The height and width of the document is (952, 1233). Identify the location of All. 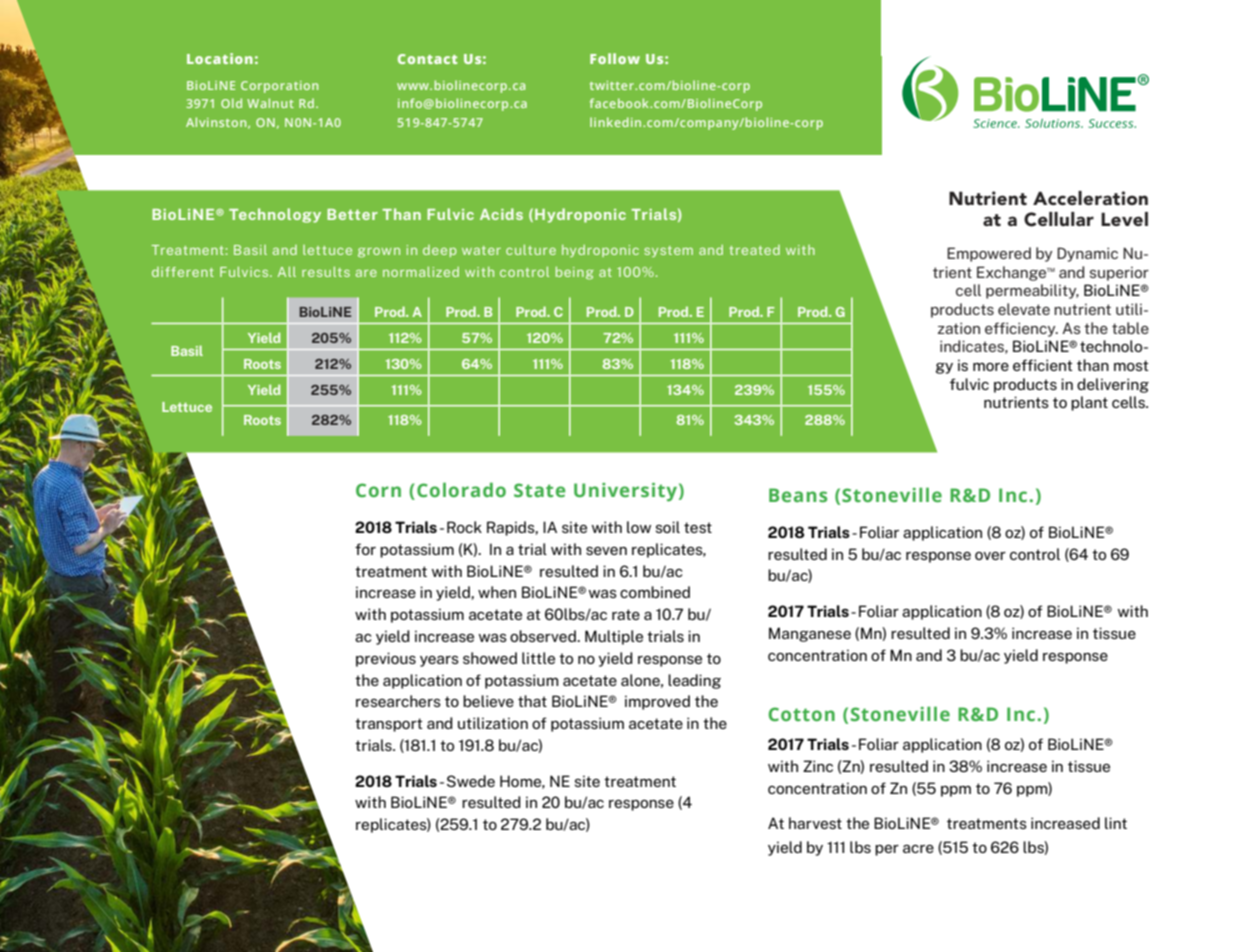
(287, 272).
